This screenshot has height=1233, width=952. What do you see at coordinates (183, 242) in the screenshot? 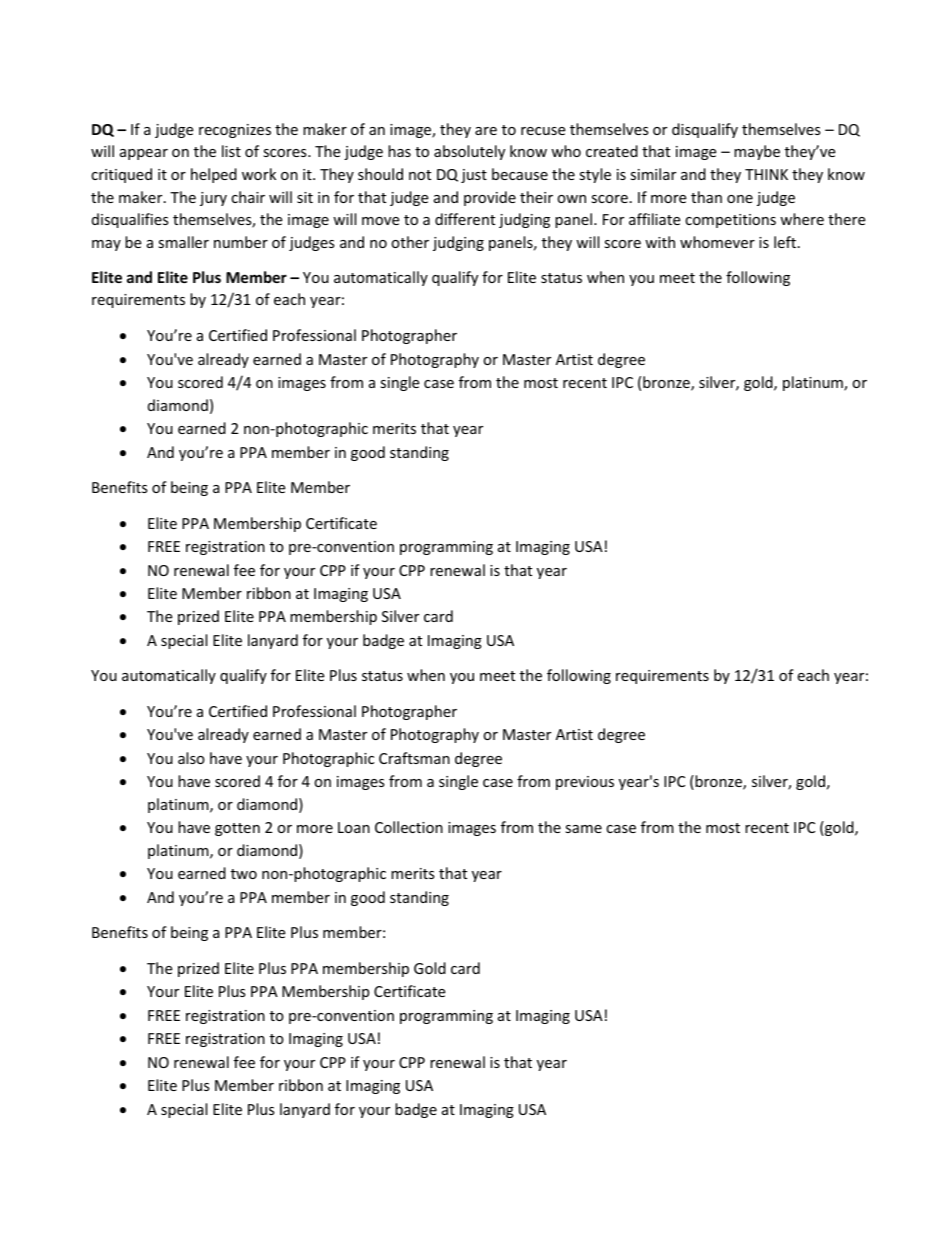
I see `smaller` at bounding box center [183, 242].
